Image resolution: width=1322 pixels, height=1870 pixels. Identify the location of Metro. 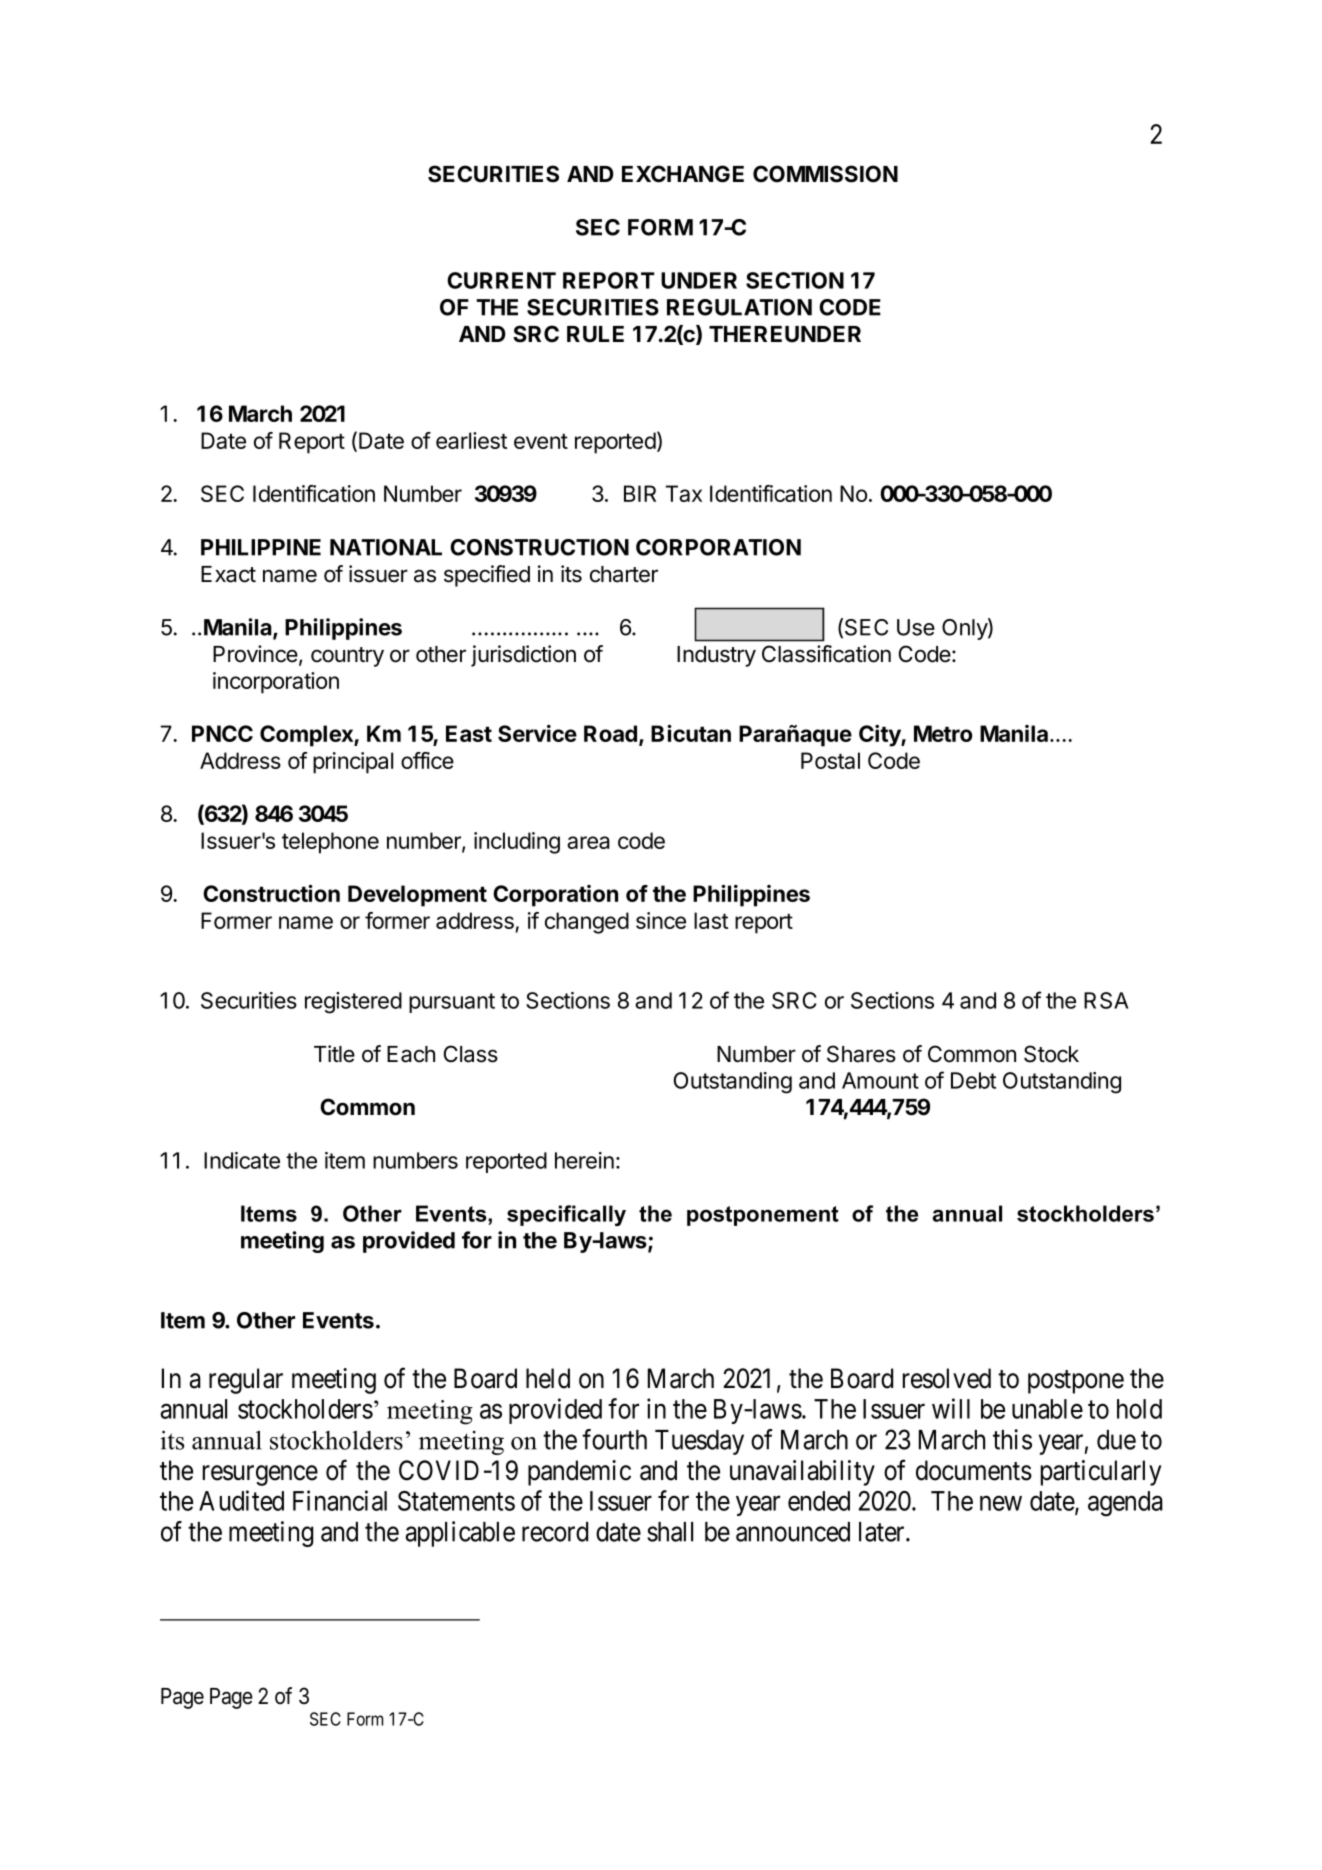
(943, 733).
